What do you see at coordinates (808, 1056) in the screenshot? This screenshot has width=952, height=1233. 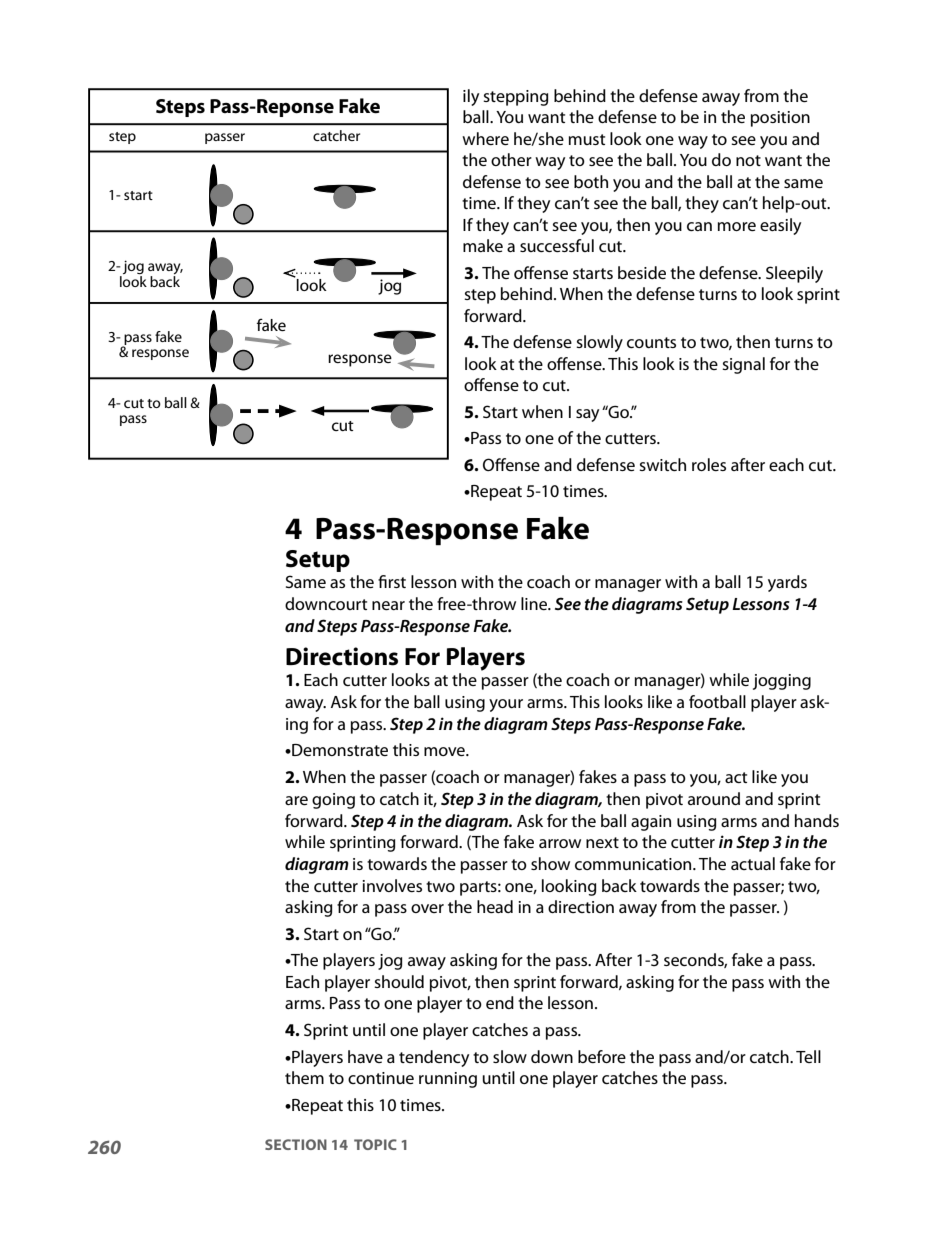 I see `Tell` at bounding box center [808, 1056].
